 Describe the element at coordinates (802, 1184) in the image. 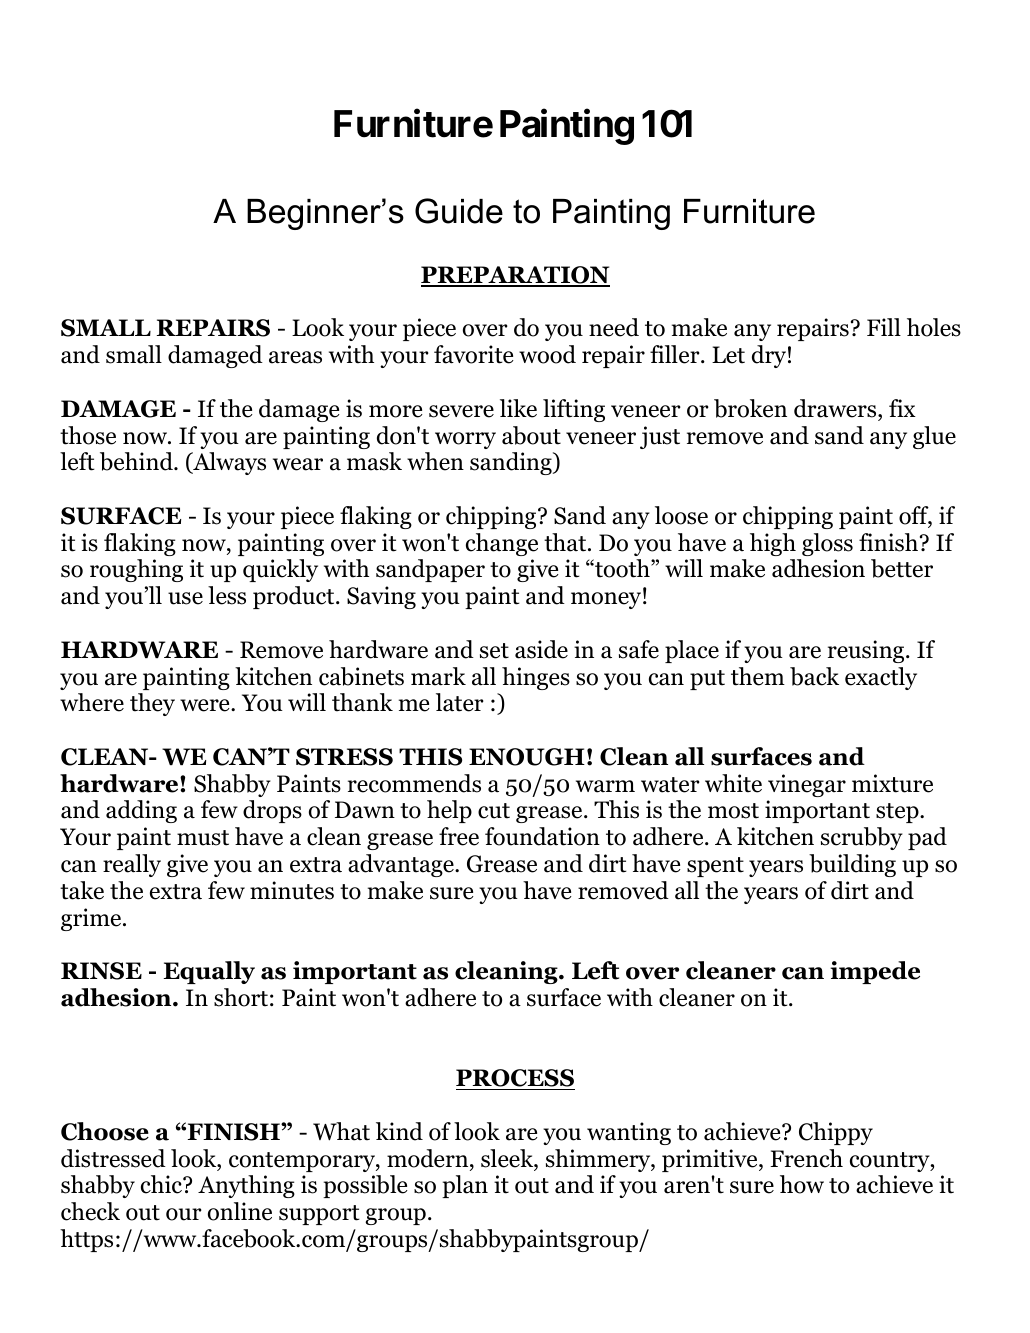

I see `how` at that location.
